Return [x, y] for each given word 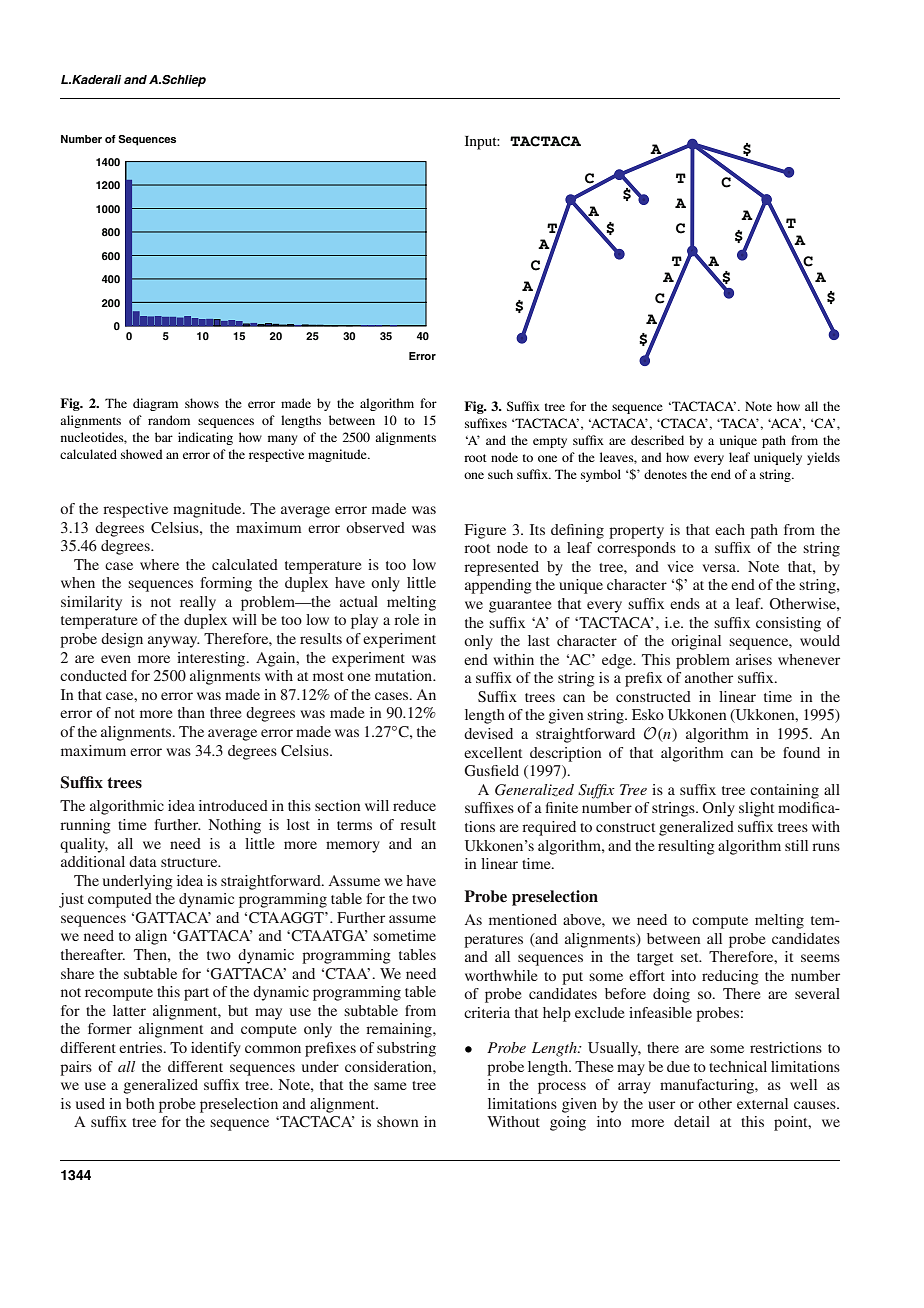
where [159, 564]
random [169, 420]
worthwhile [501, 975]
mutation [405, 675]
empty [550, 442]
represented [501, 568]
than [191, 712]
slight [756, 809]
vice [680, 566]
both [140, 1103]
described [657, 440]
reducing [730, 977]
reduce [414, 805]
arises [754, 659]
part [196, 994]
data [143, 861]
